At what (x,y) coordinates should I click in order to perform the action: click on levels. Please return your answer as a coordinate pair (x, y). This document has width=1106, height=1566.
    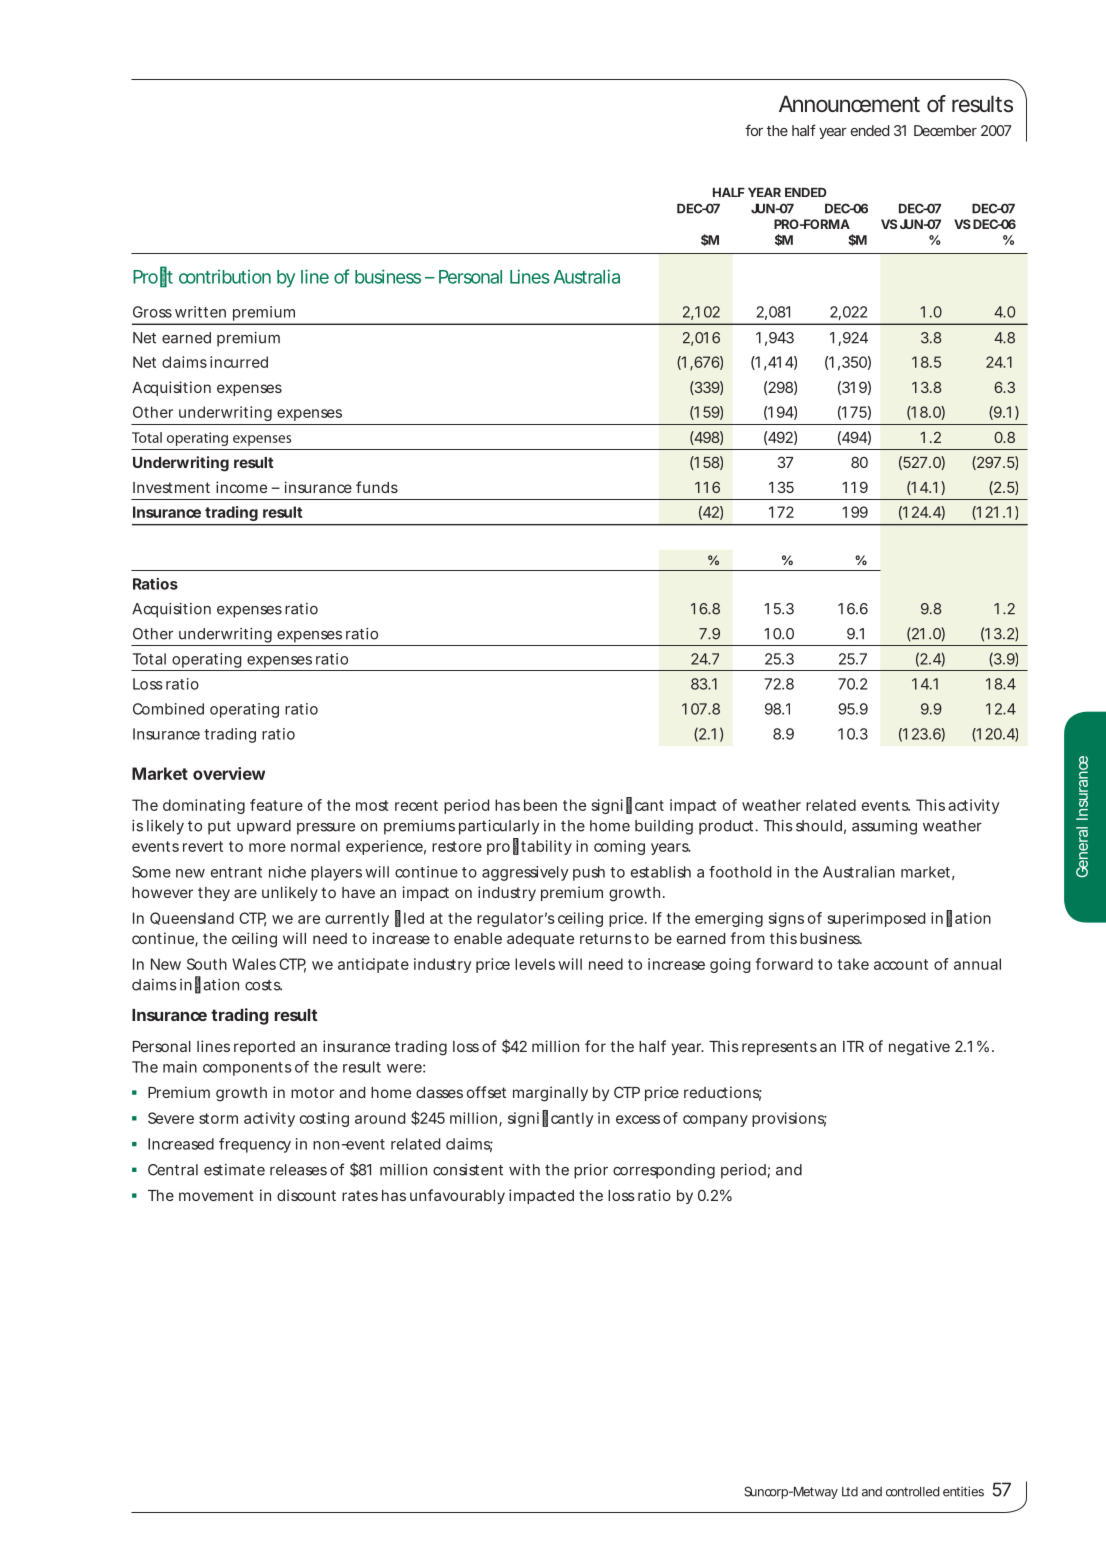
    Looking at the image, I should click on (535, 964).
